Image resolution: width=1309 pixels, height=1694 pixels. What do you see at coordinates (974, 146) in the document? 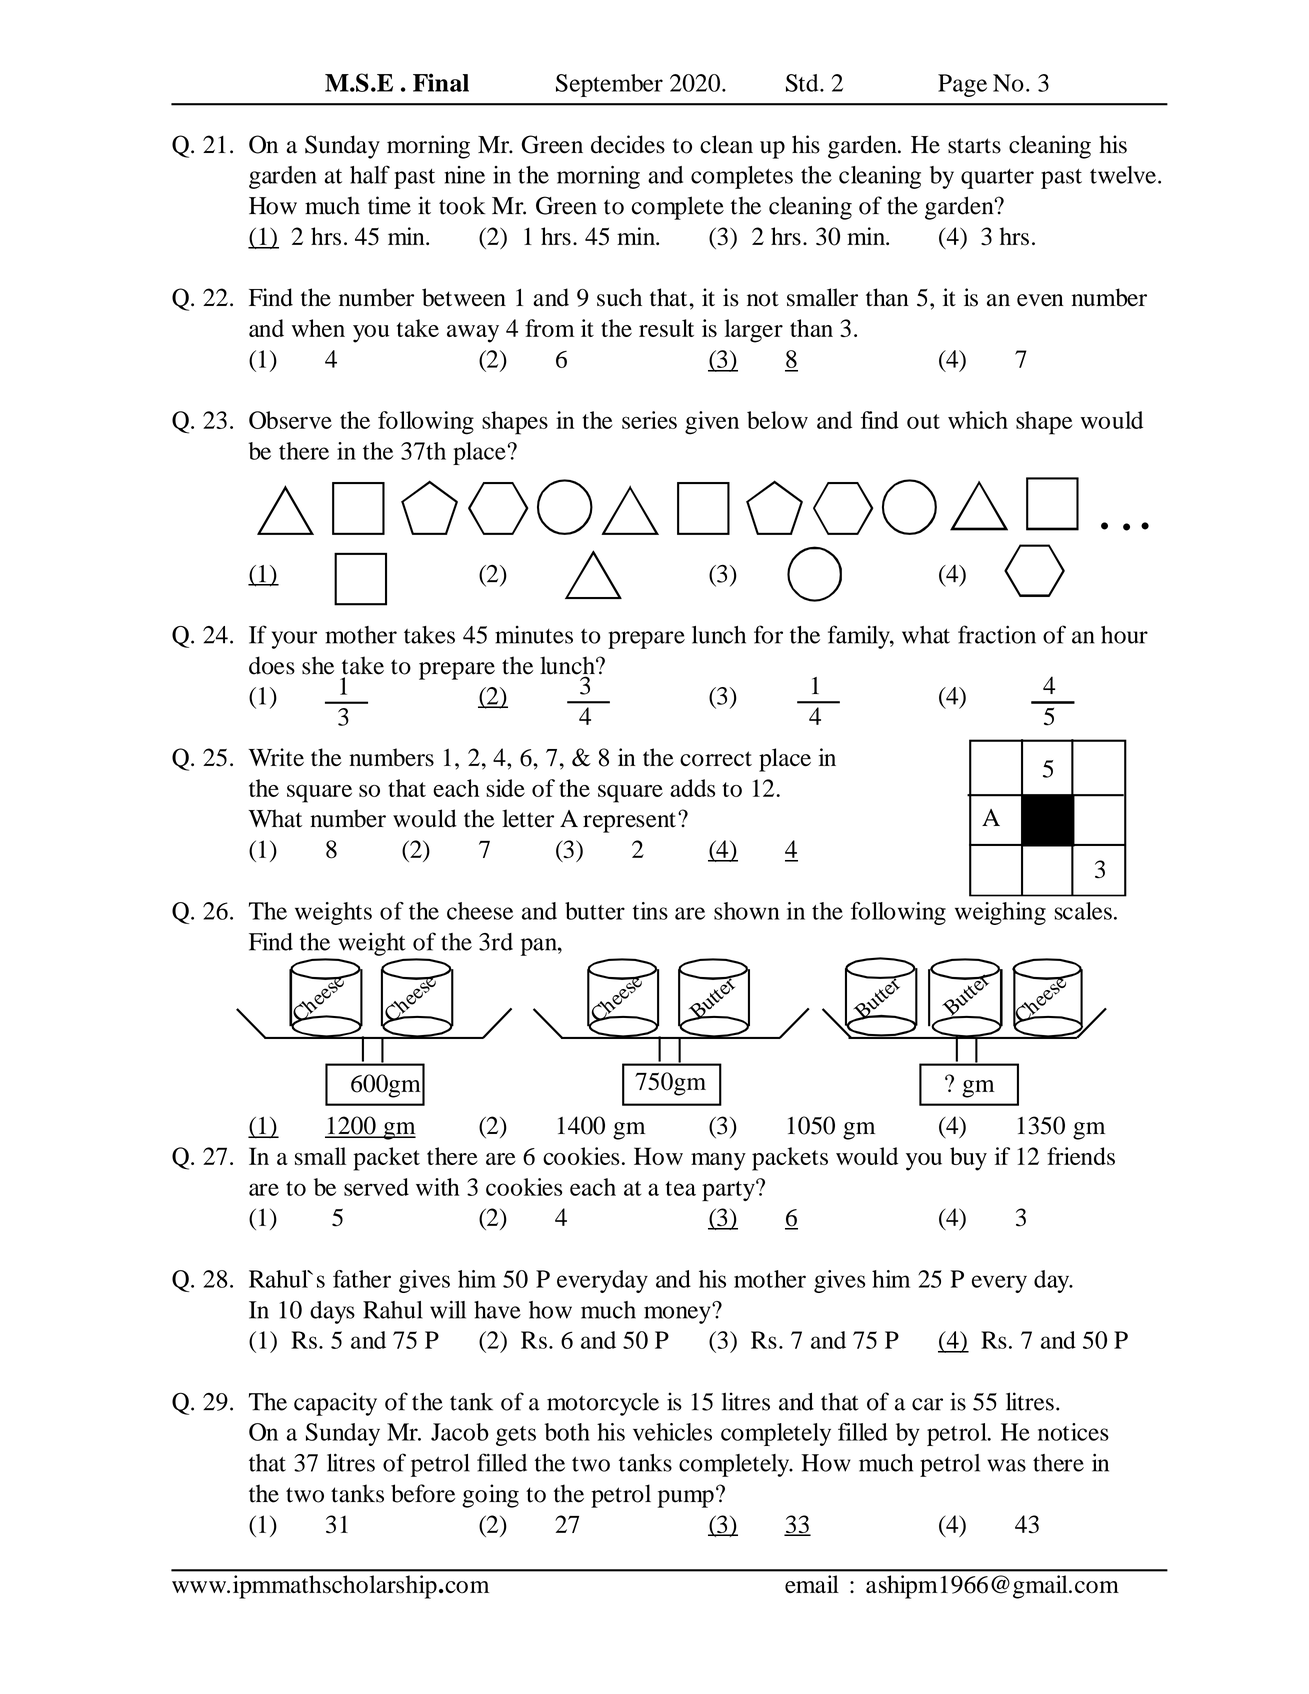
I see `starts` at bounding box center [974, 146].
